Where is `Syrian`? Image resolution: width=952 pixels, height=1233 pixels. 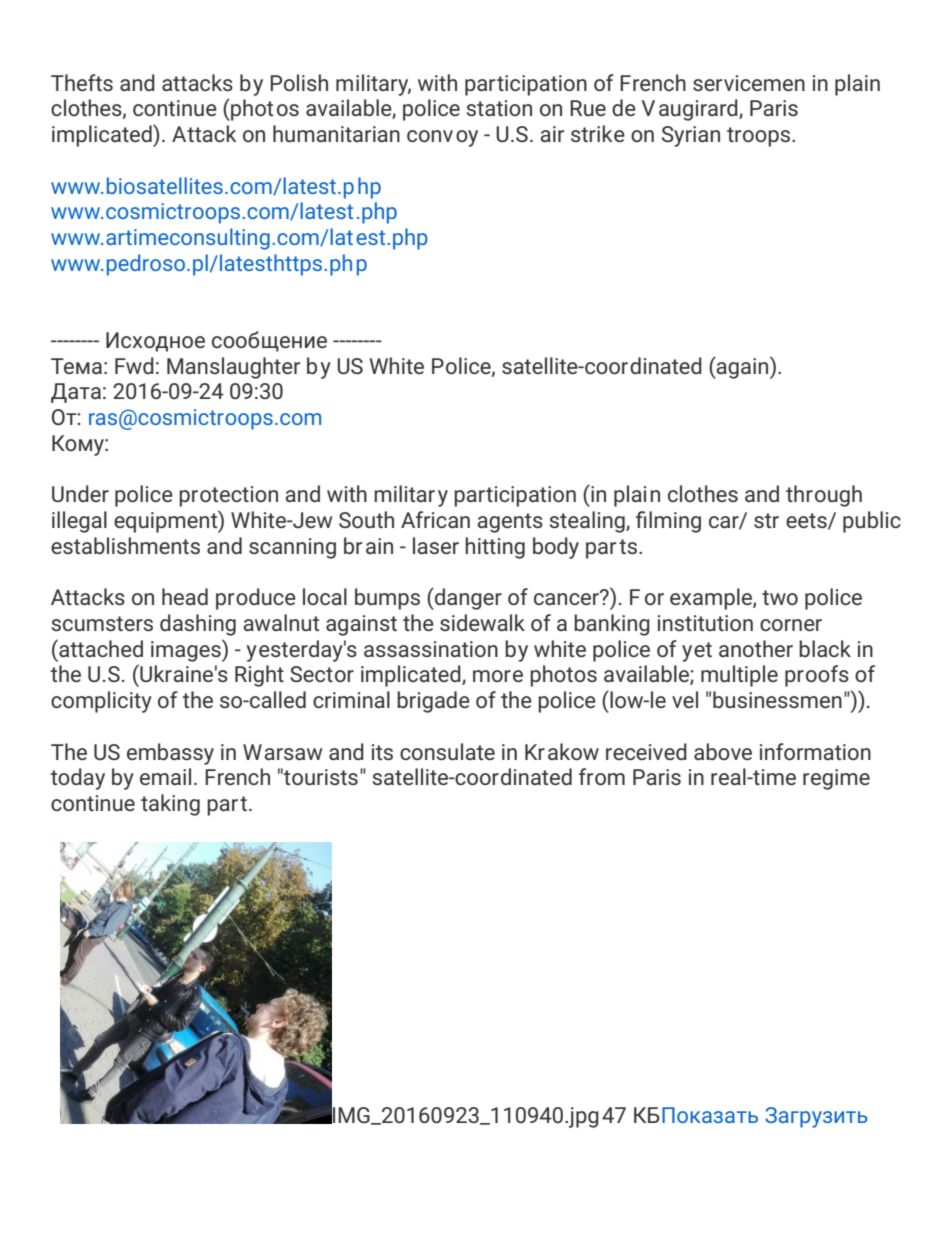
Syrian is located at coordinates (691, 136).
